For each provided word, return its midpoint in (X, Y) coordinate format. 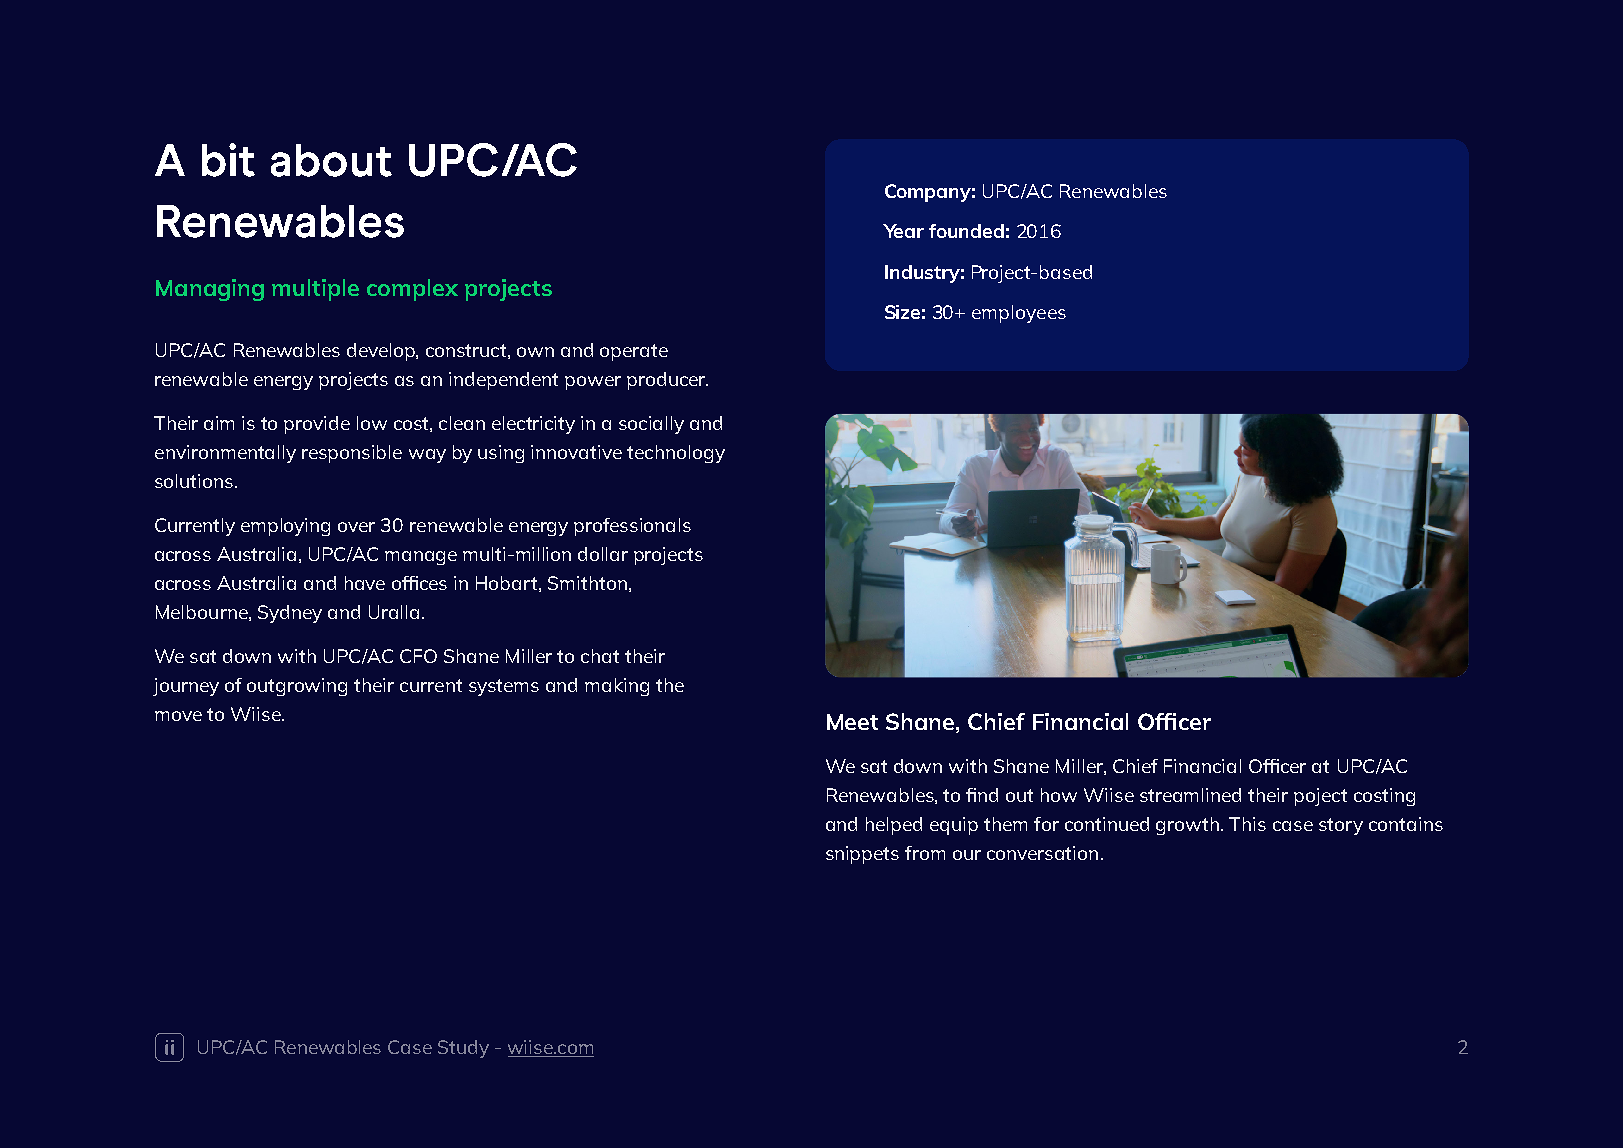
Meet (852, 722)
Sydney (290, 614)
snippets (862, 855)
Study (463, 1049)
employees (1019, 314)
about (331, 160)
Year (903, 231)
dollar (603, 554)
